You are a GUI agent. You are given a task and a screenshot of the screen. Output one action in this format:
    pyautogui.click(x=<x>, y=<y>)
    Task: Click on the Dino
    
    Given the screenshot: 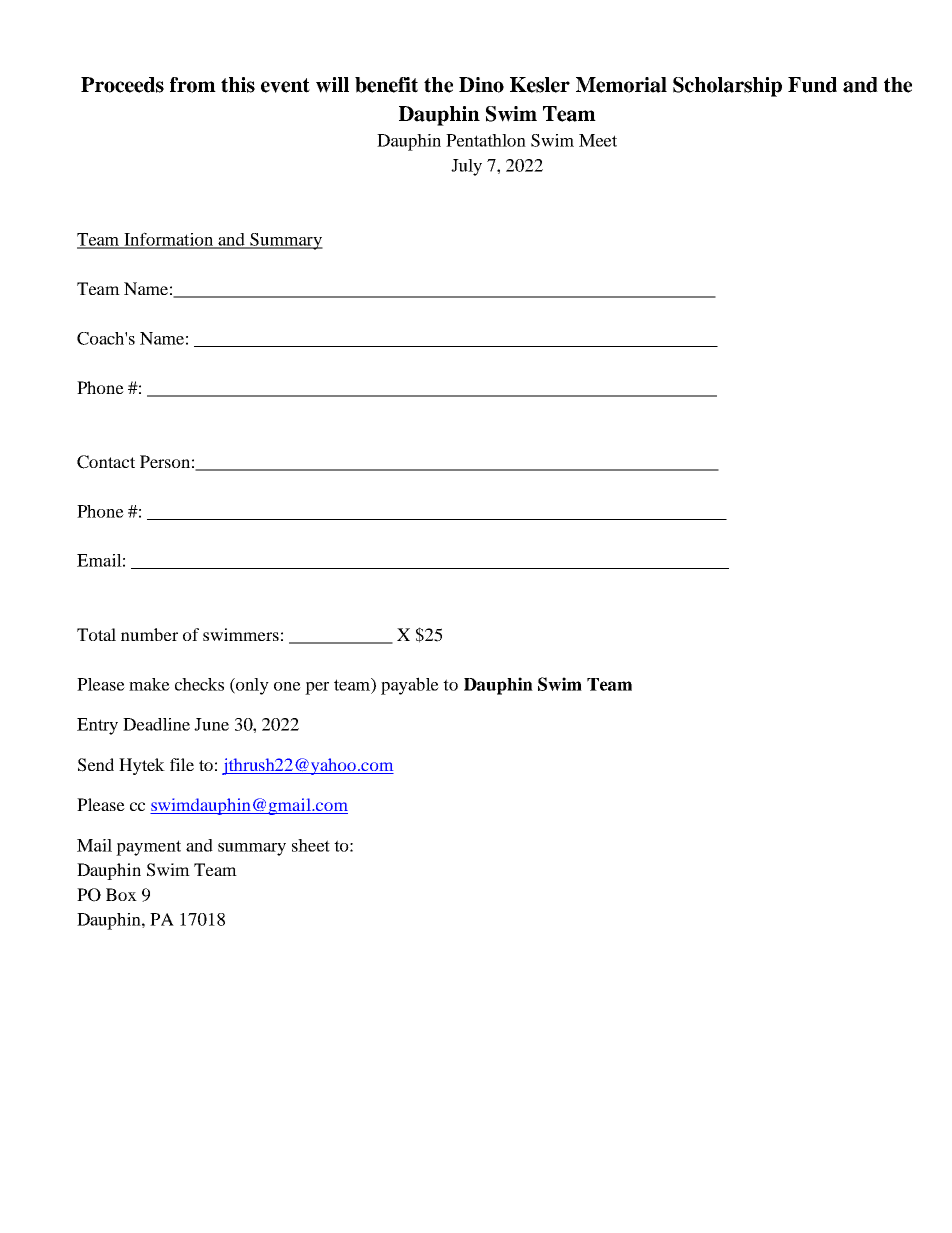 What is the action you would take?
    pyautogui.click(x=481, y=85)
